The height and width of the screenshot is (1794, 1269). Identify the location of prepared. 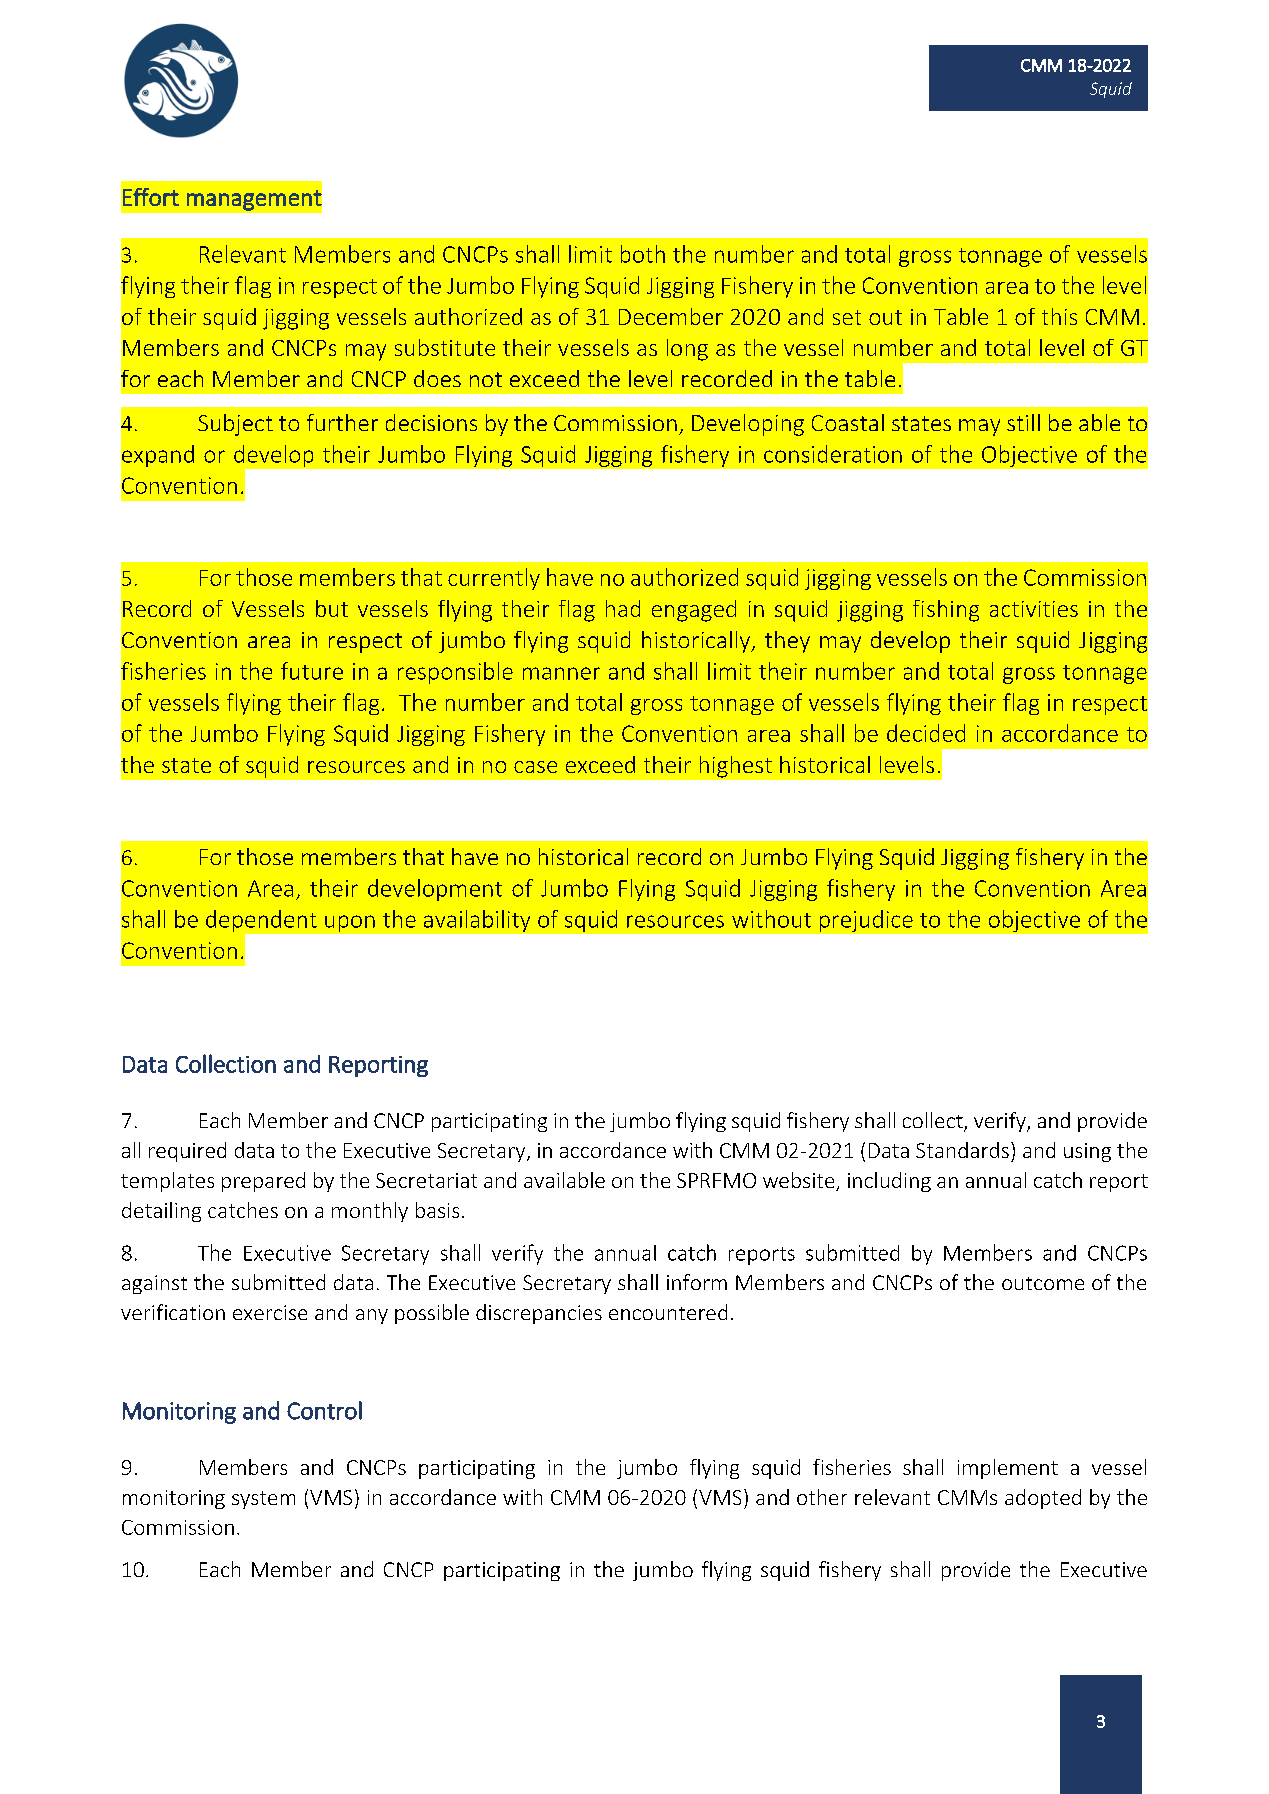
(263, 1182).
